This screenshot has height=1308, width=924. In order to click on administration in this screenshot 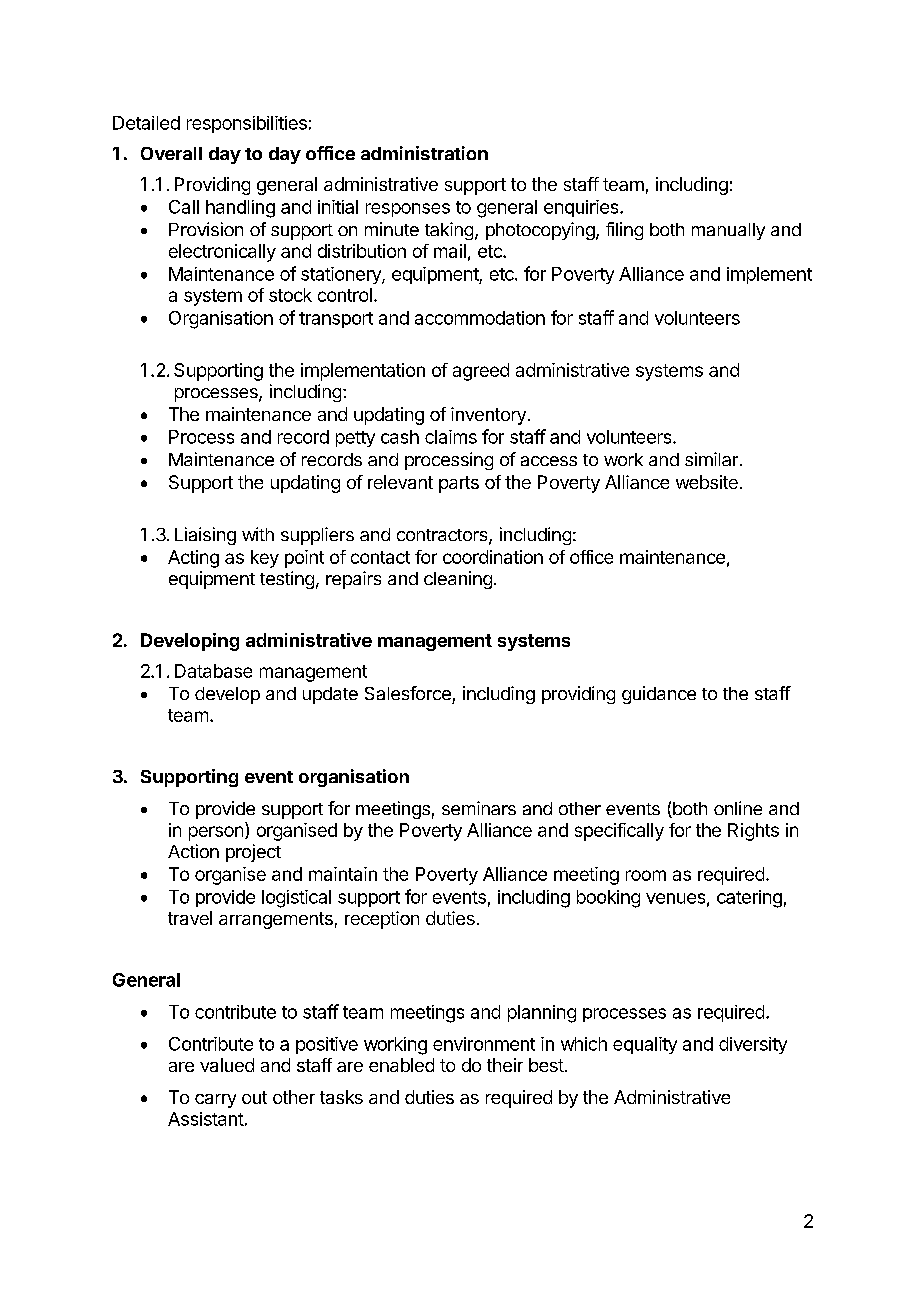, I will do `click(424, 153)`.
